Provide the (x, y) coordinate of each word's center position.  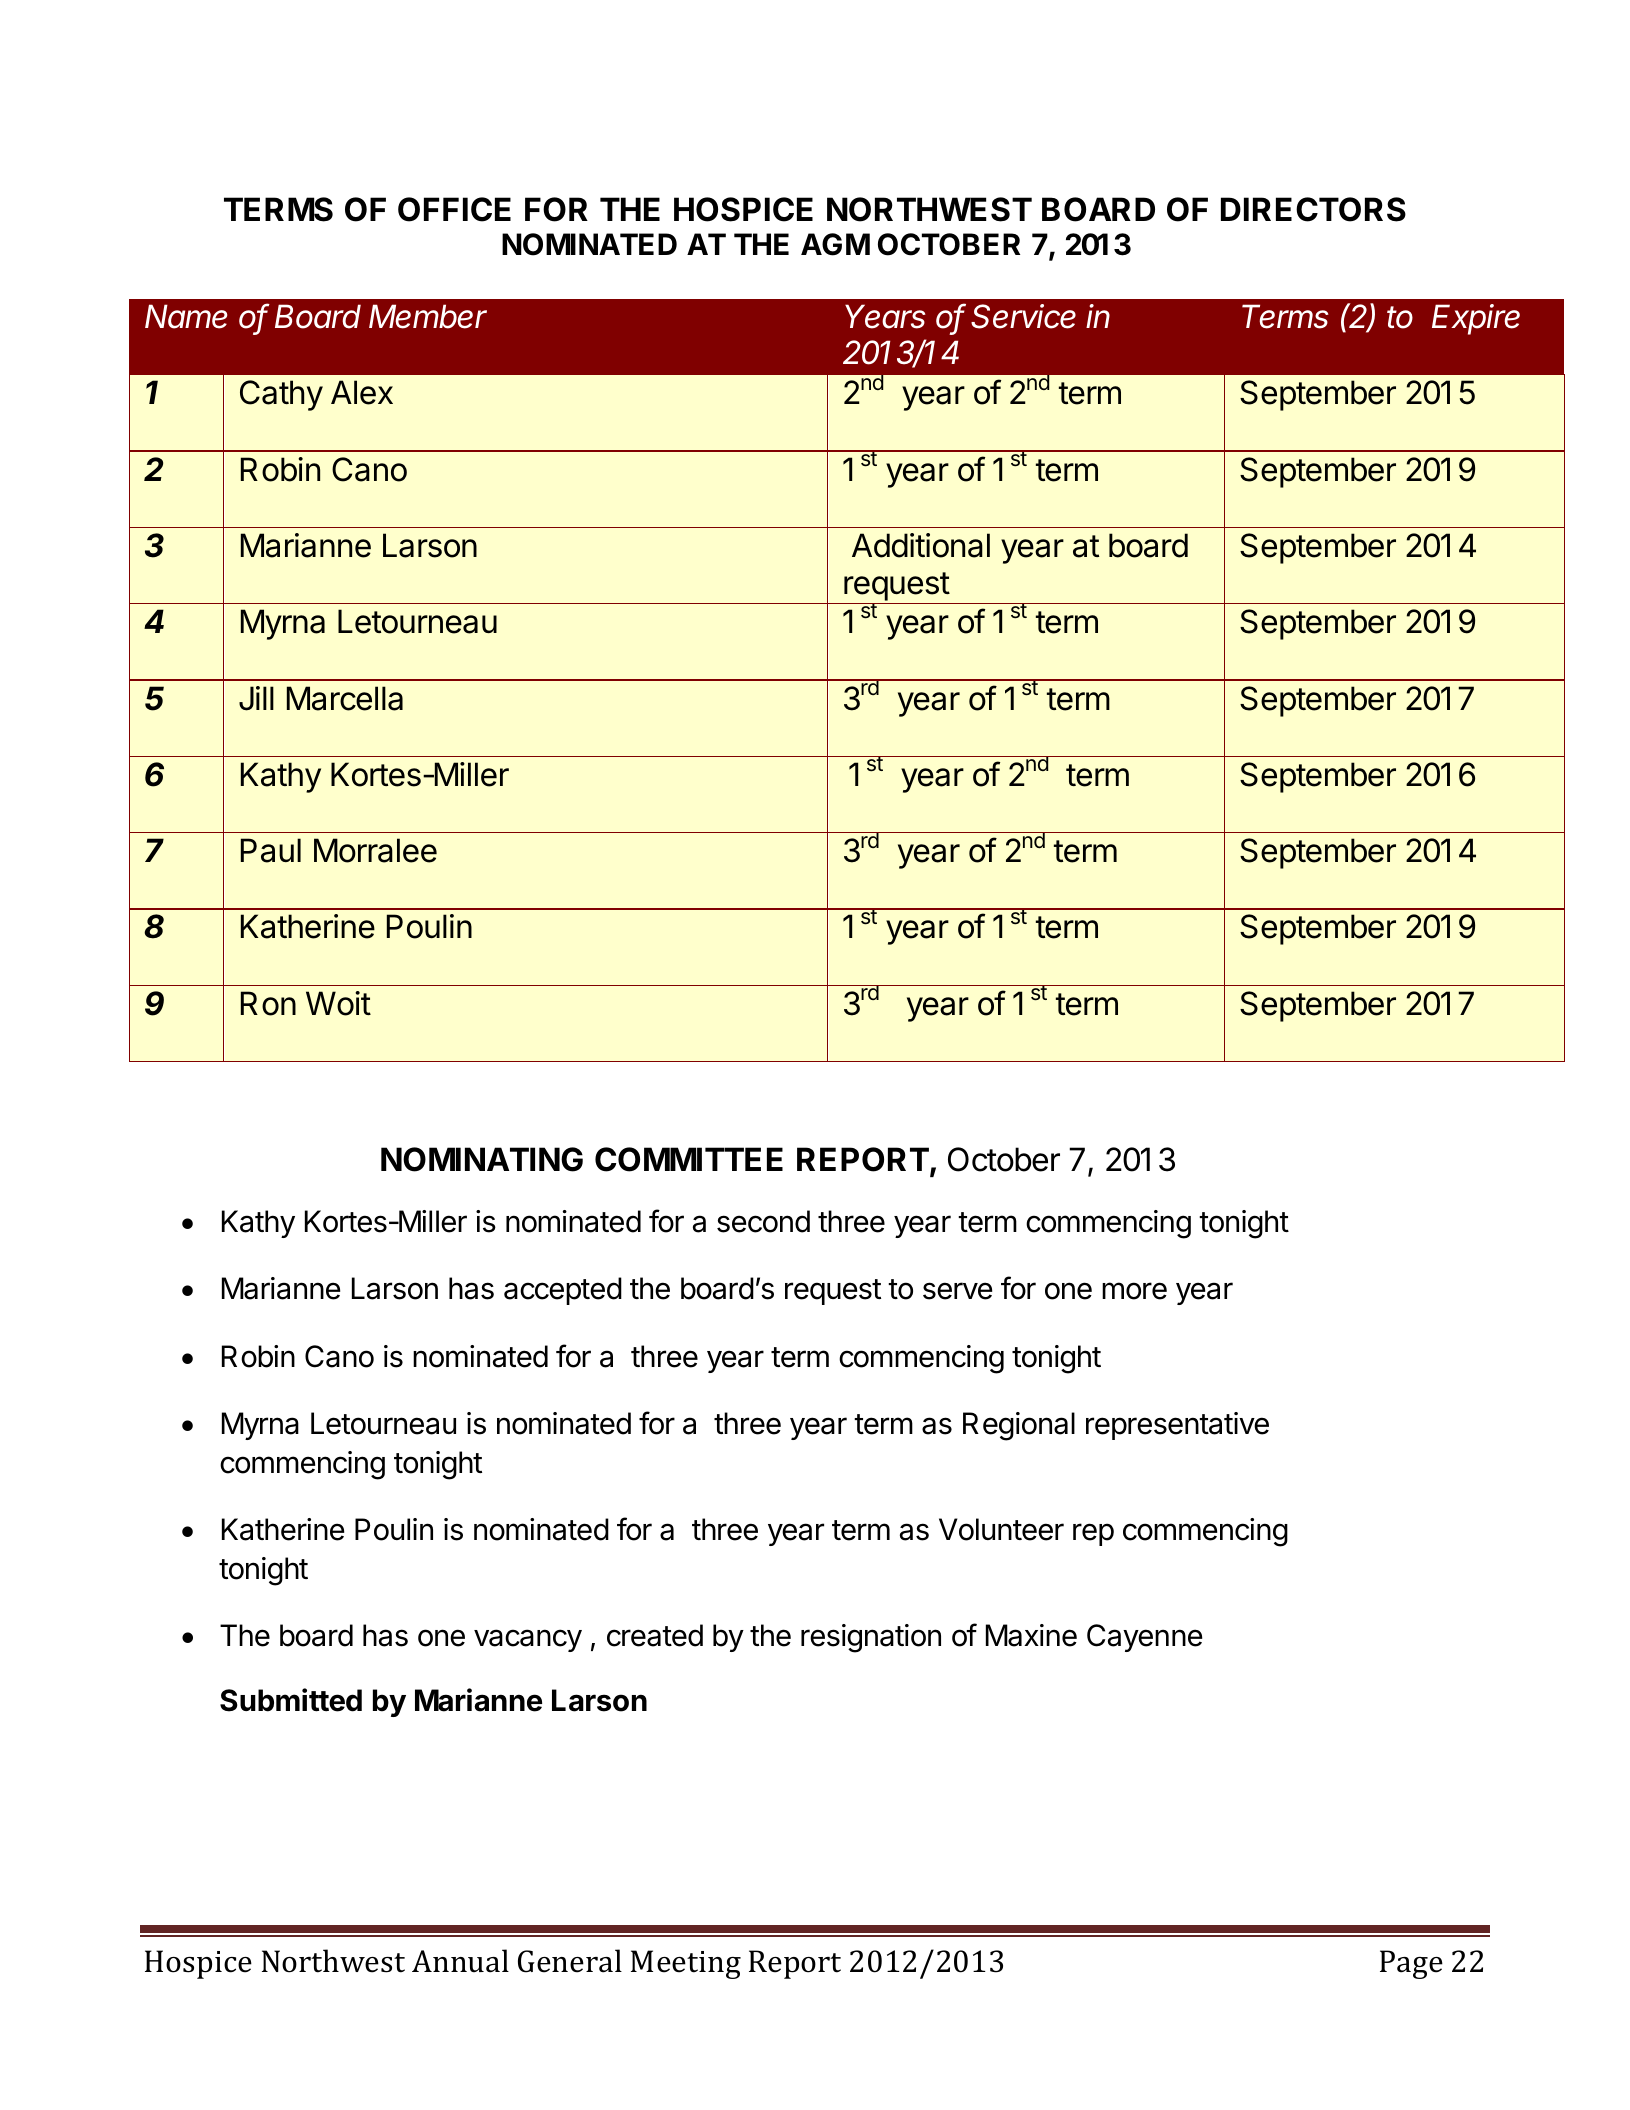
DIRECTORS (1313, 209)
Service (1023, 316)
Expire (1476, 319)
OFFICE (454, 209)
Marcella (345, 698)
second (763, 1221)
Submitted (291, 1700)
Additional (921, 545)
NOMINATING (482, 1159)
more (1134, 1291)
